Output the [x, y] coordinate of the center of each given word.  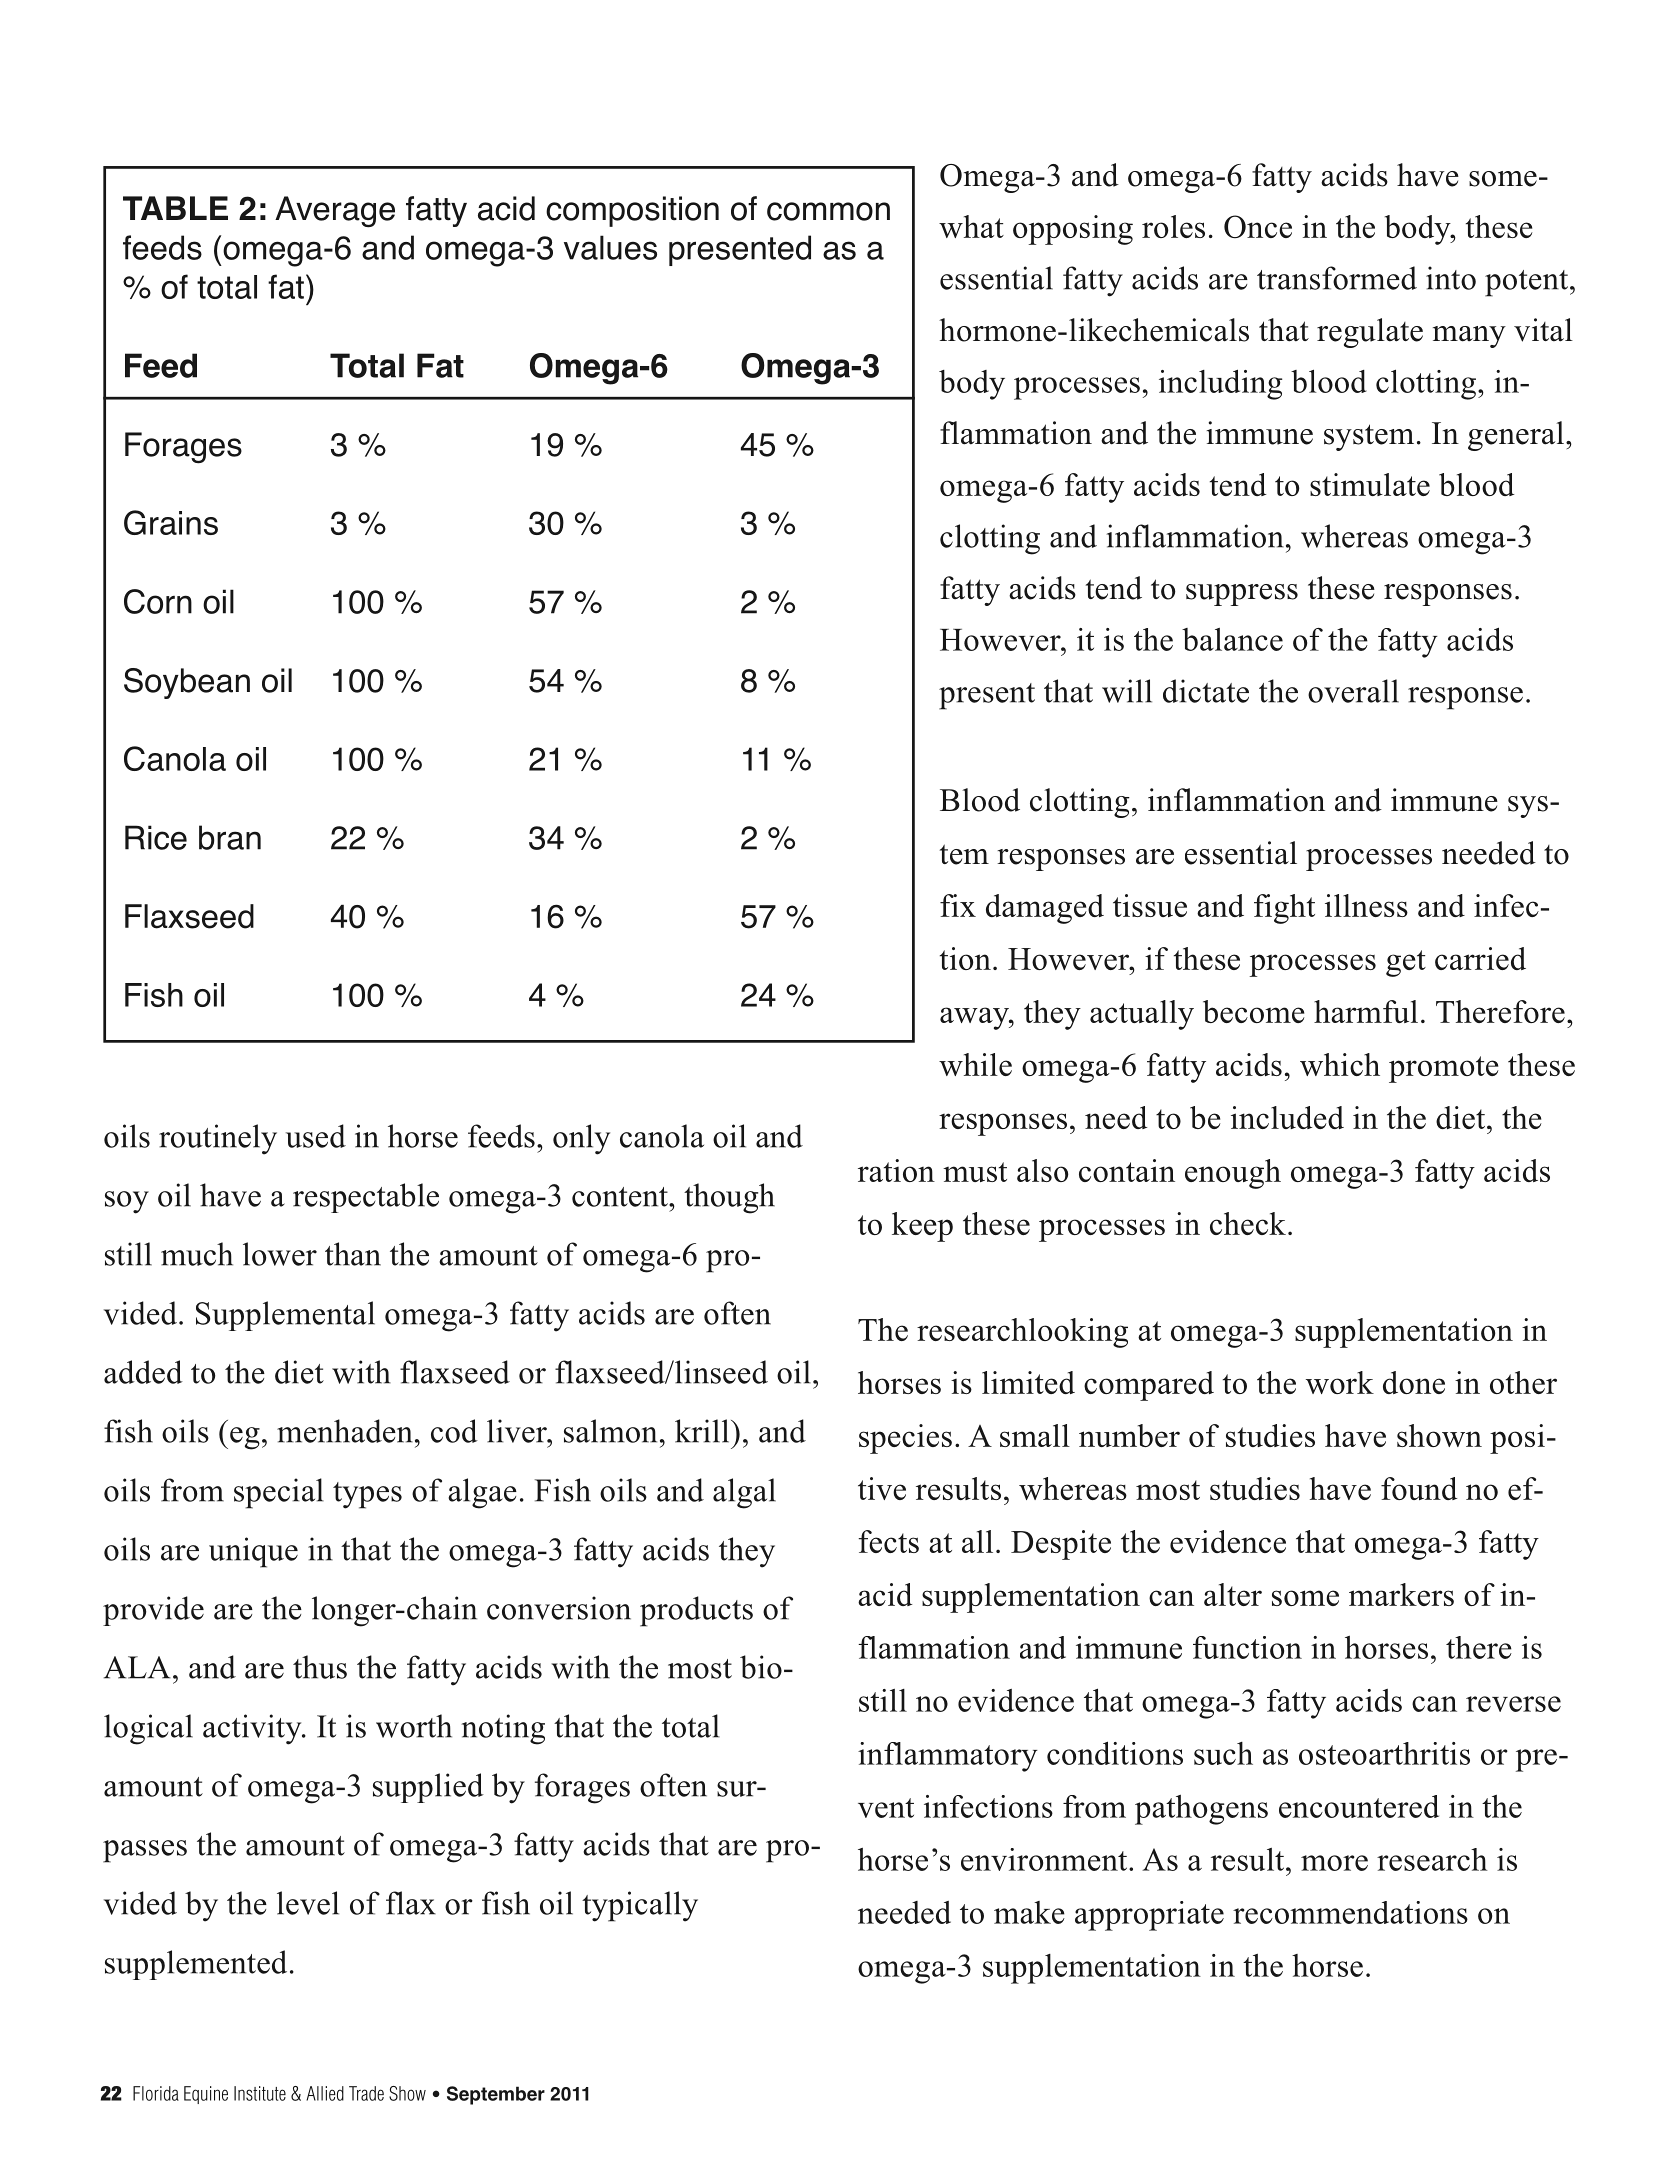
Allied [325, 2093]
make [1029, 1912]
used [316, 1136]
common [828, 211]
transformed [1337, 278]
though [729, 1198]
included [1287, 1117]
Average [335, 212]
